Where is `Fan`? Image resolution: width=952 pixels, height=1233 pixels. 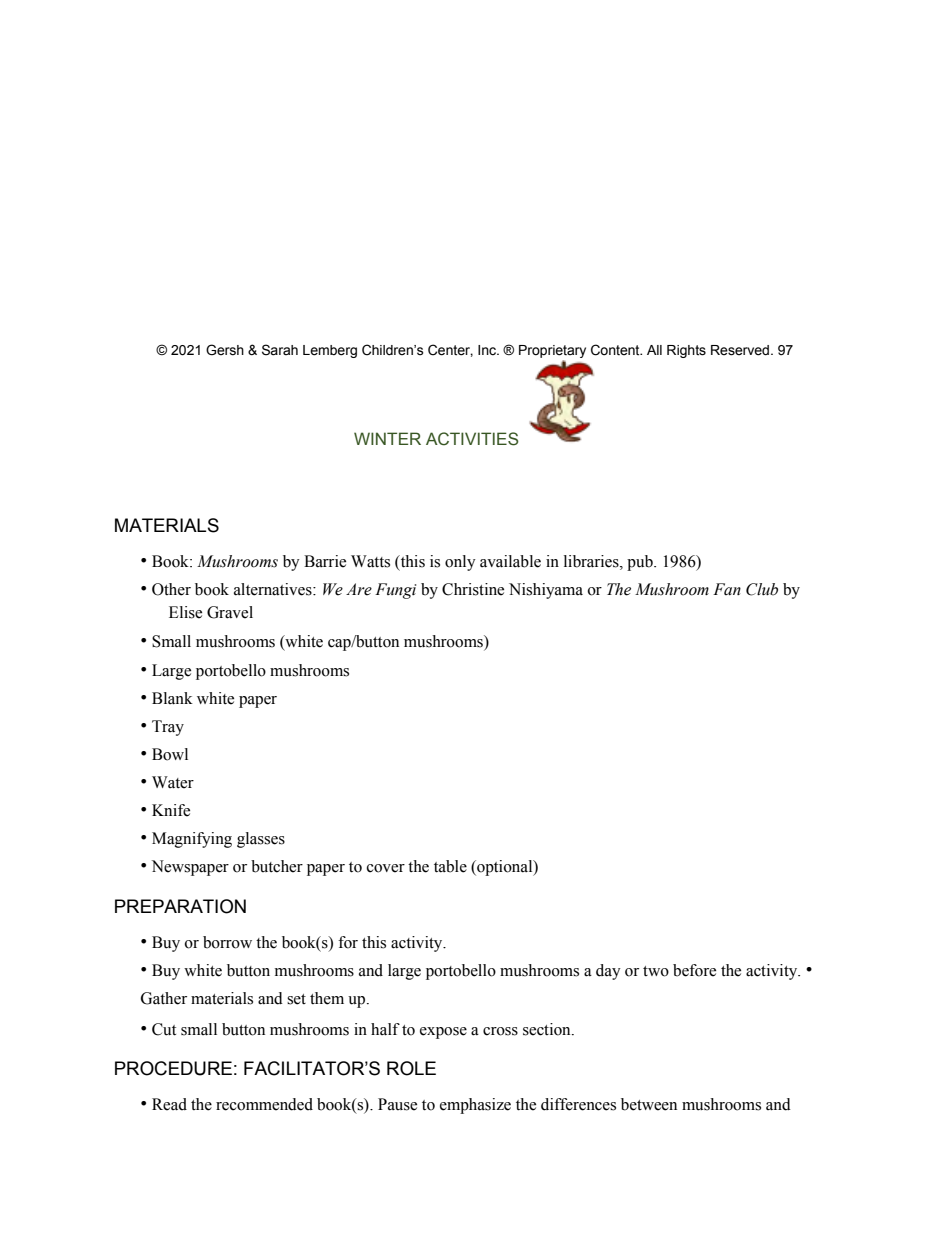 Fan is located at coordinates (727, 589).
